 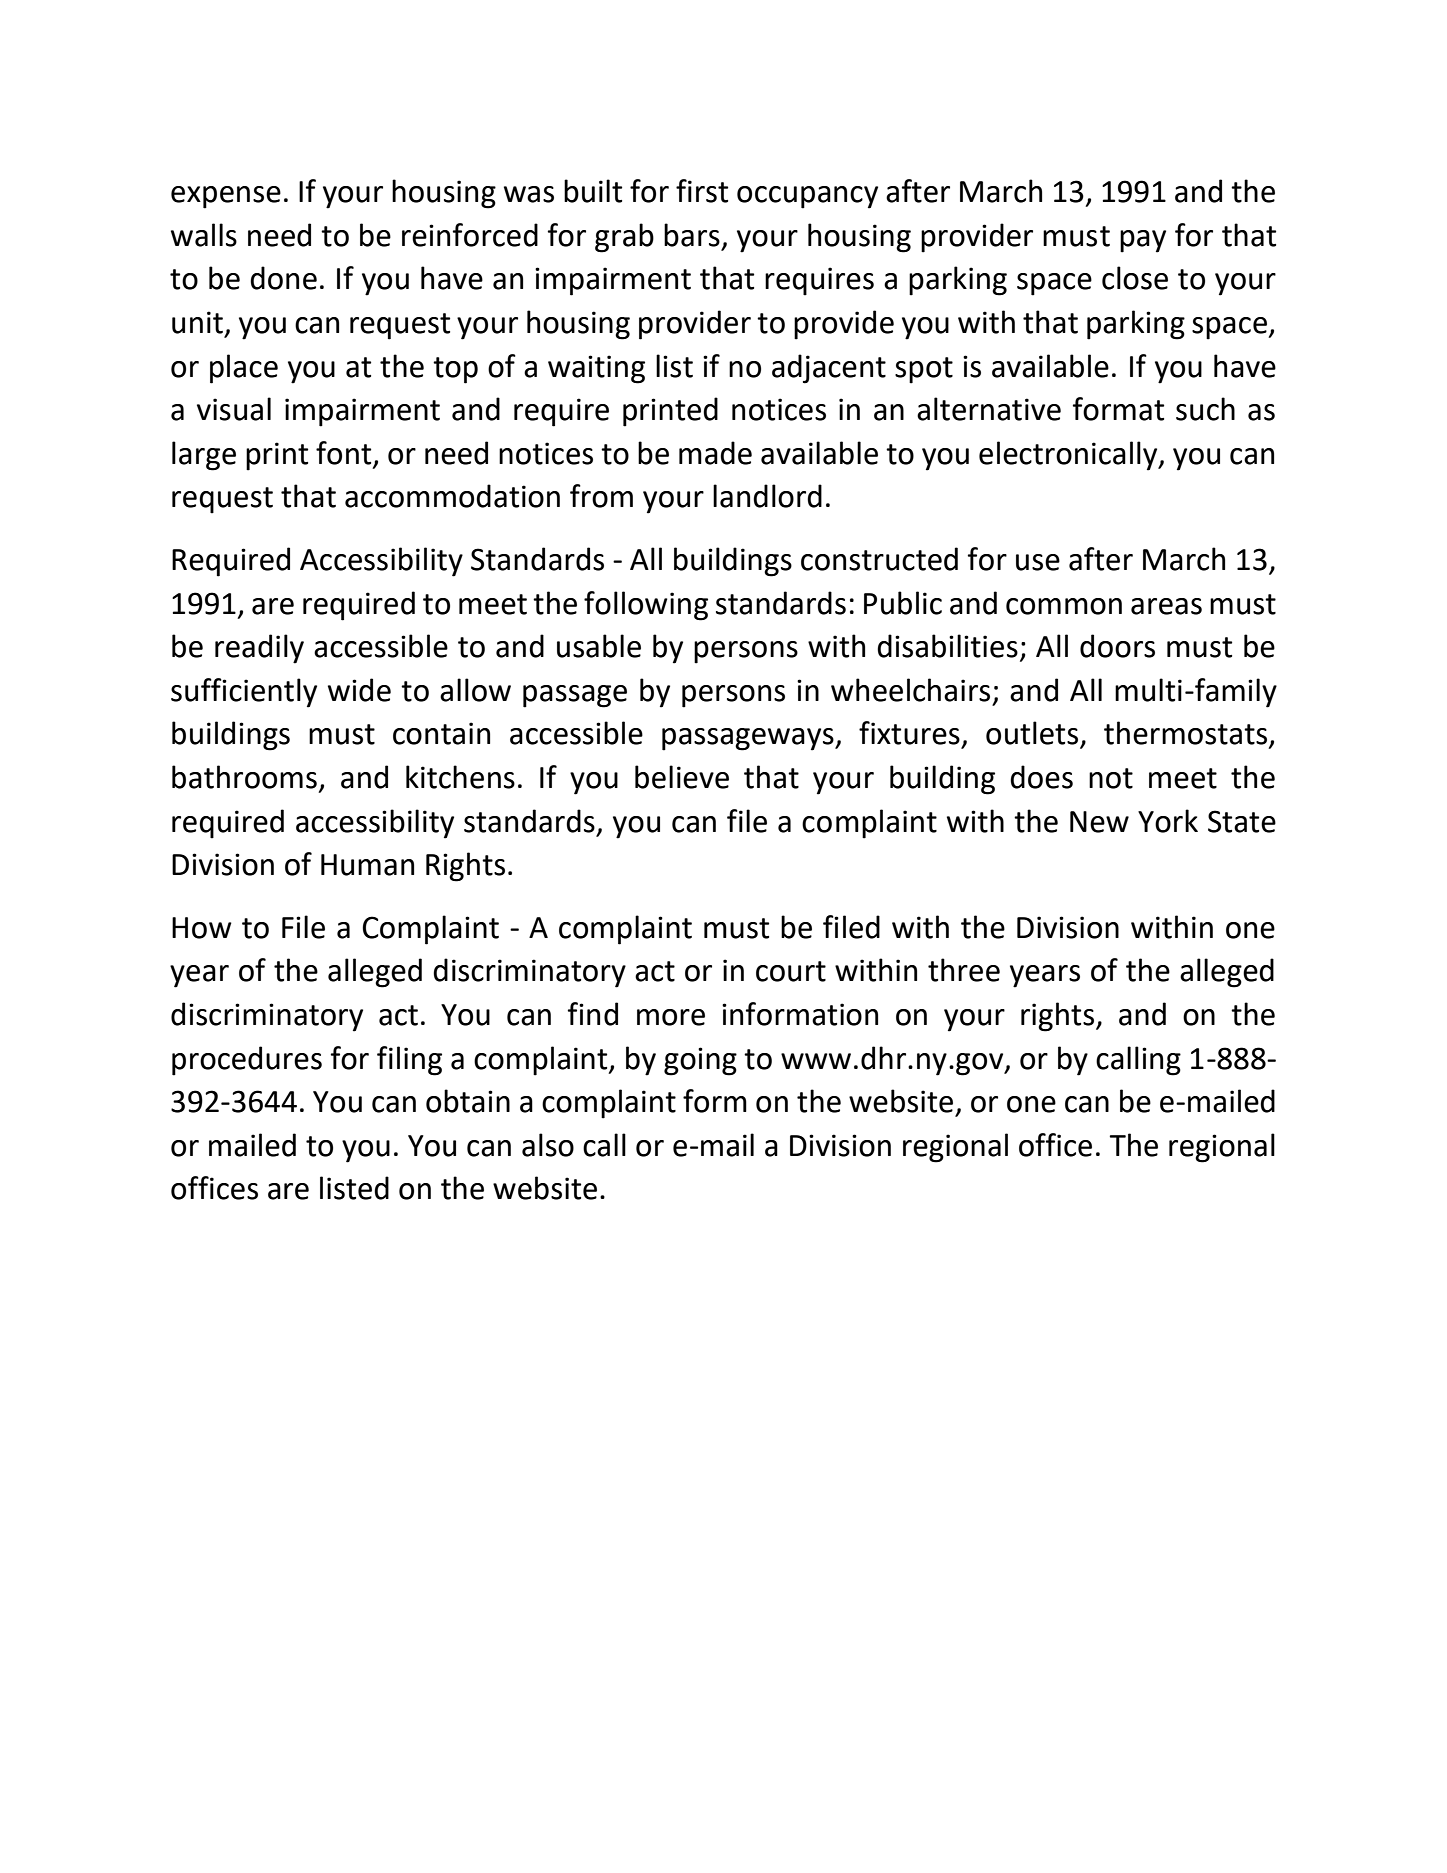 What do you see at coordinates (1099, 822) in the screenshot?
I see `New` at bounding box center [1099, 822].
